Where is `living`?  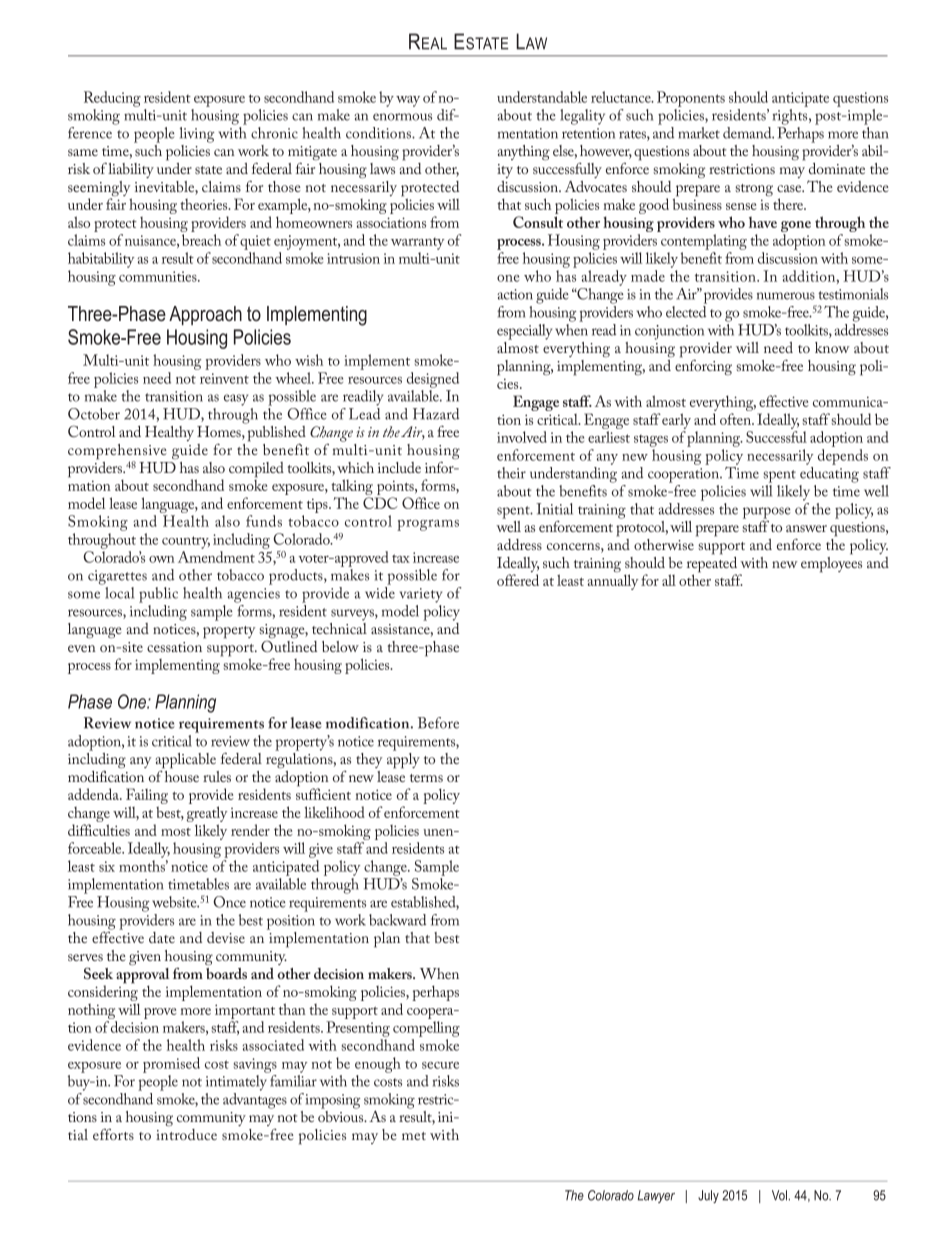
living is located at coordinates (197, 135).
